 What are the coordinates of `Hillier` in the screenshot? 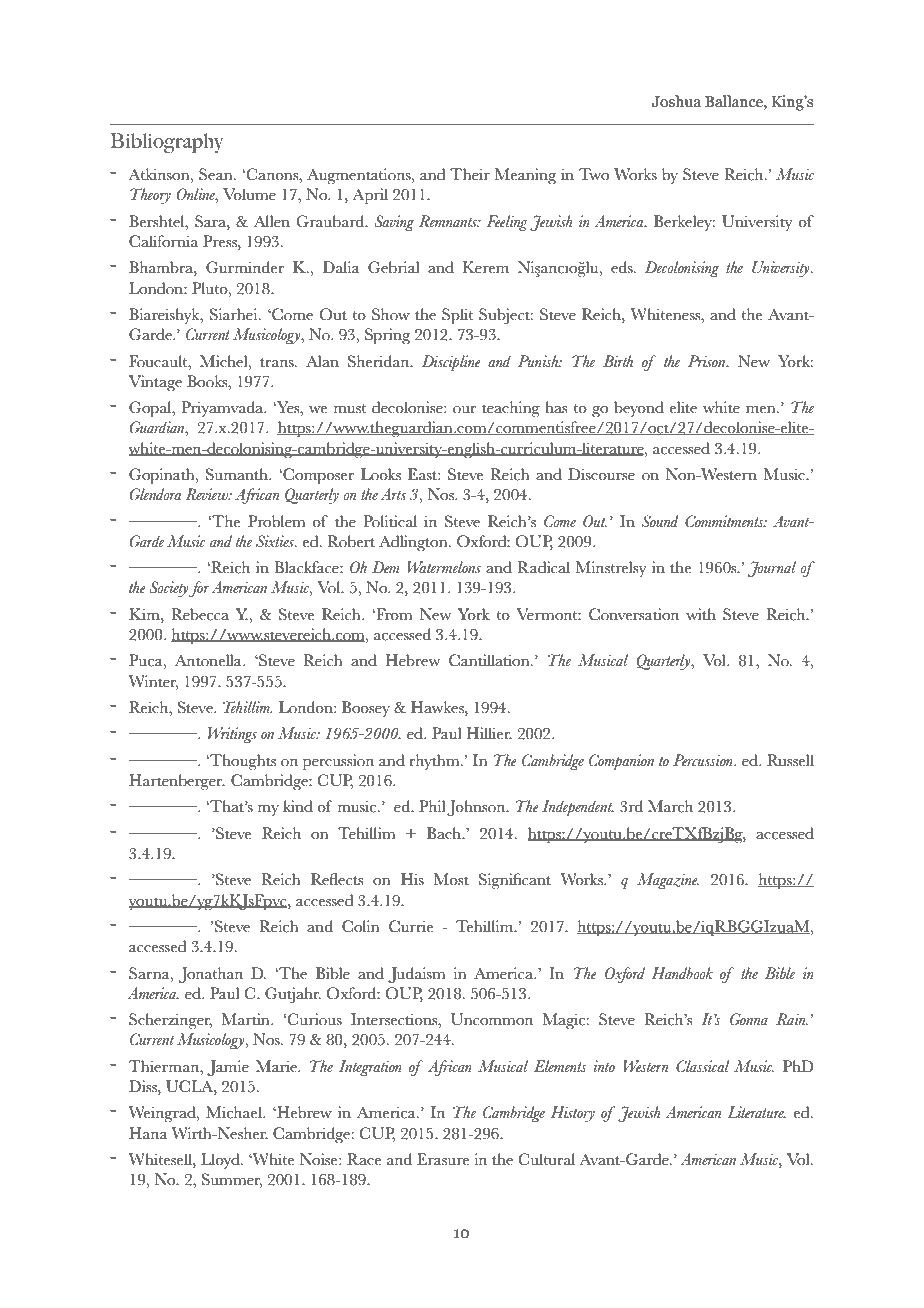 It's located at (489, 733).
